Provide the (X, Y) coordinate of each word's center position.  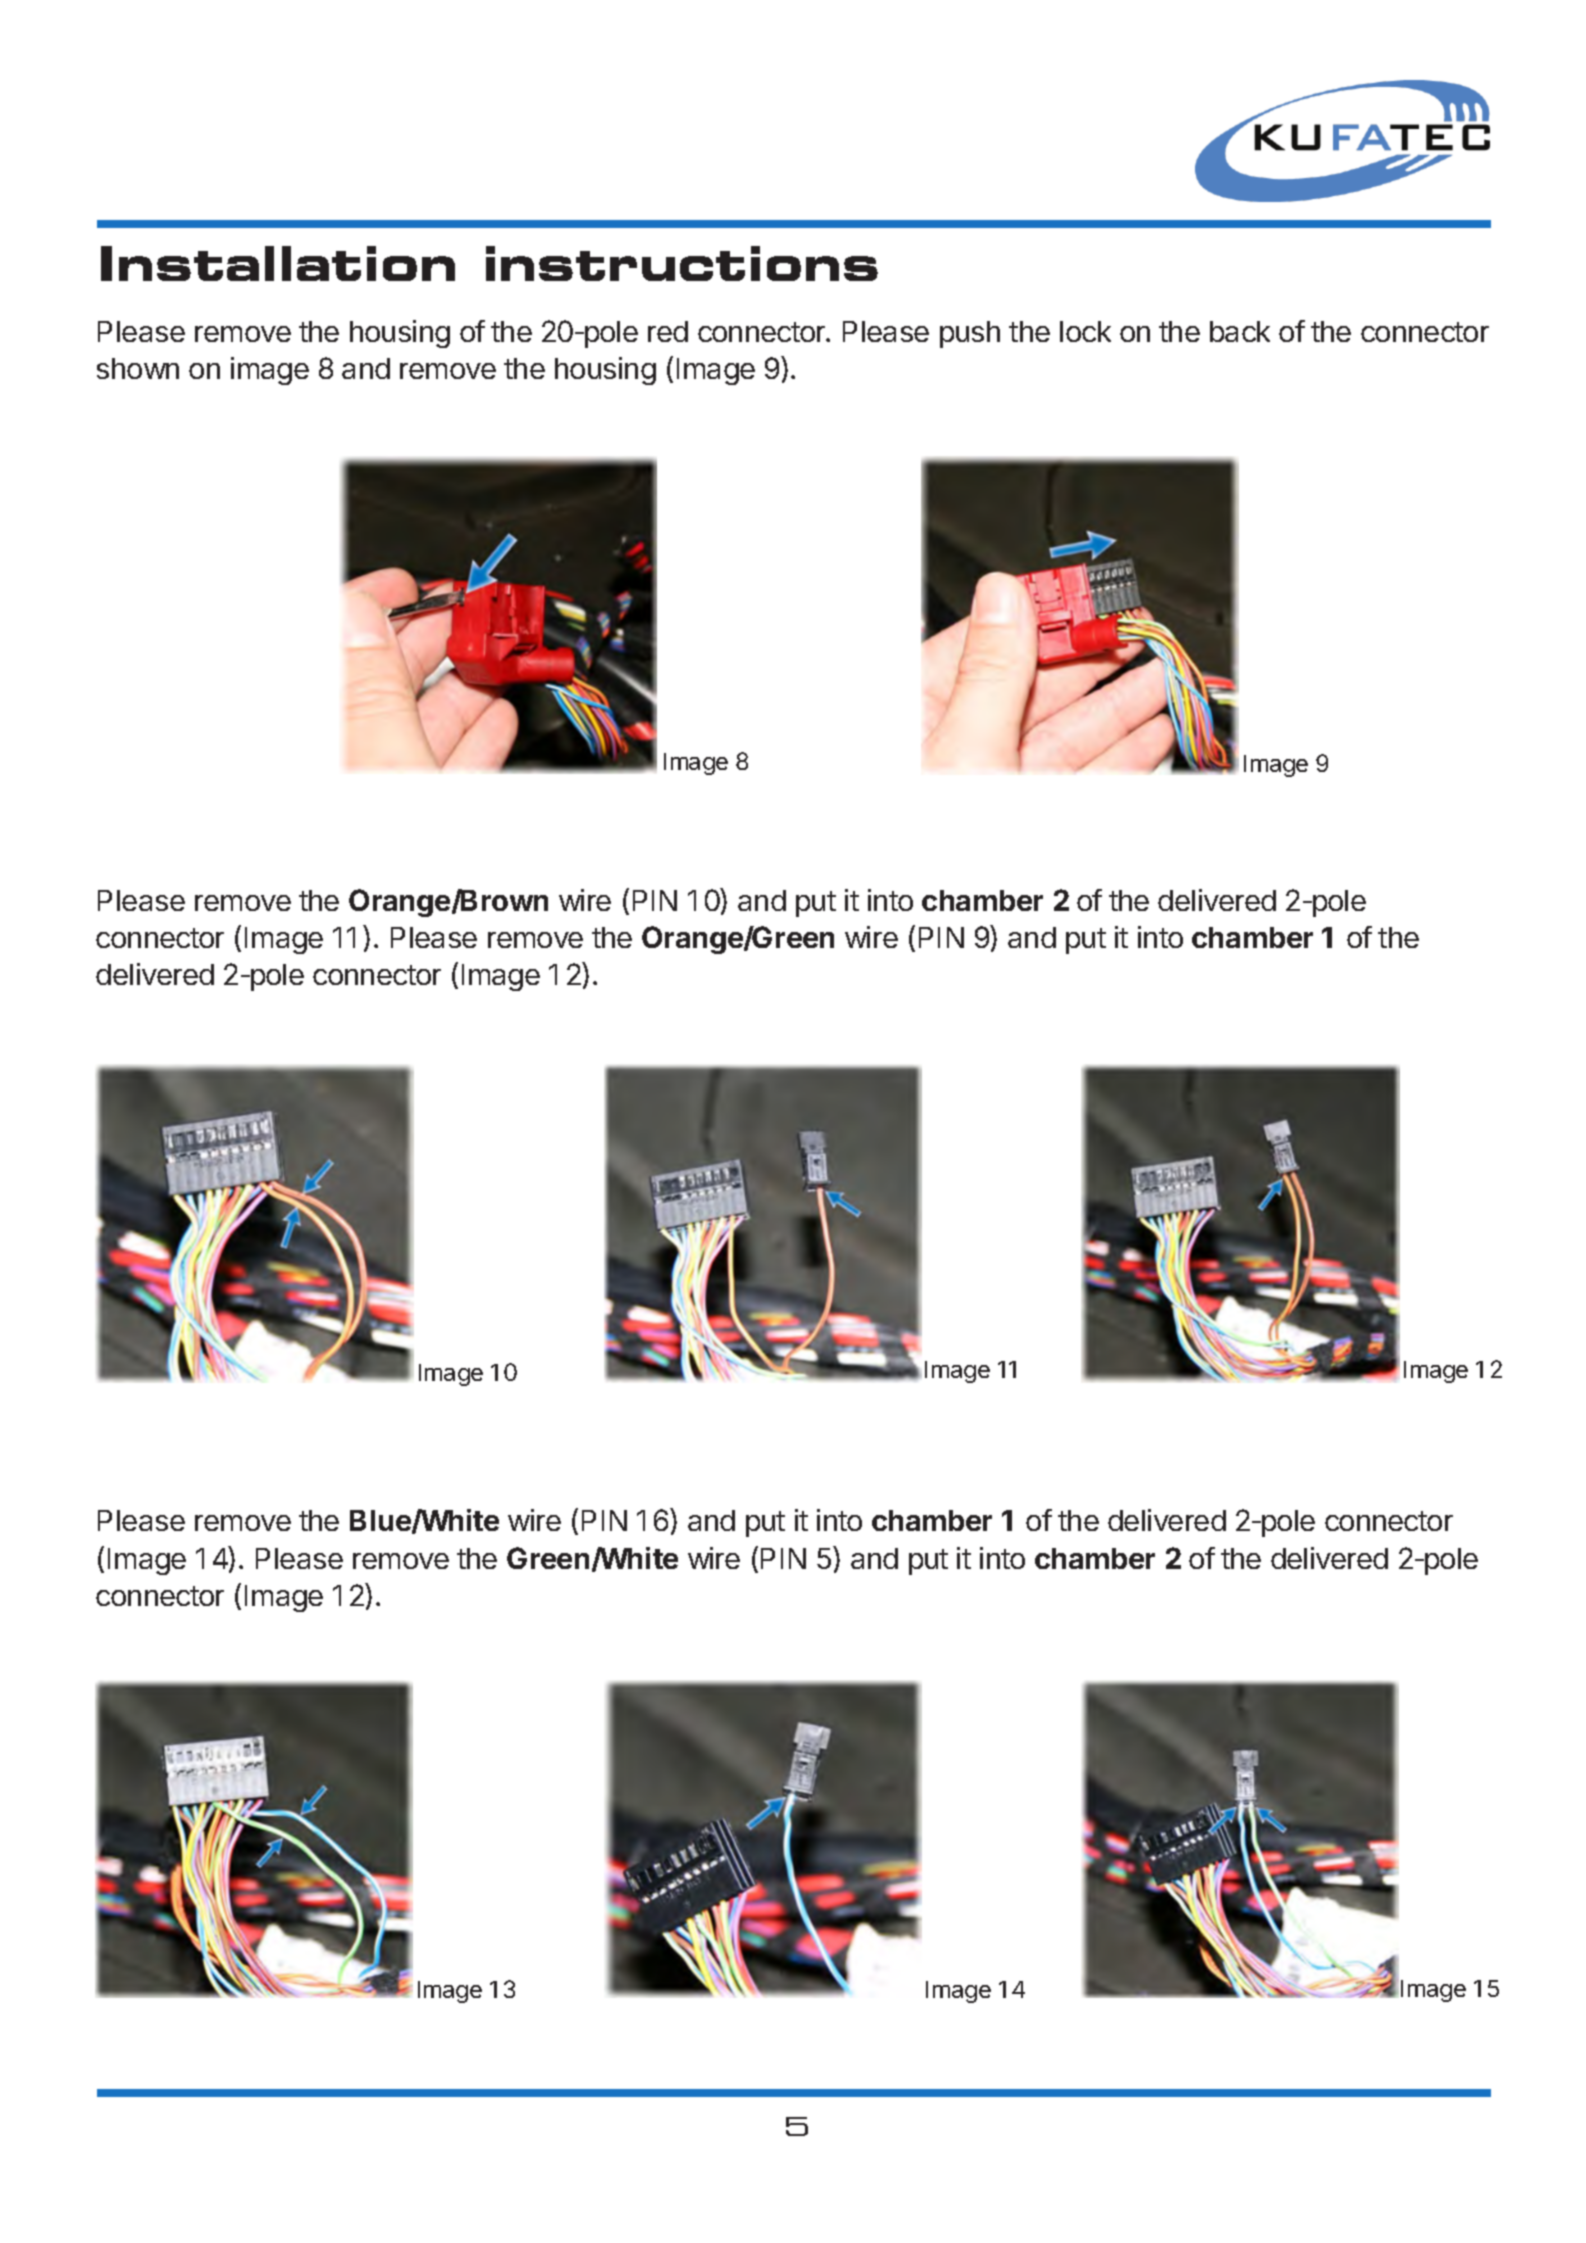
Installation (278, 263)
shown (138, 368)
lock (1085, 331)
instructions (682, 263)
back (1240, 331)
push (970, 334)
